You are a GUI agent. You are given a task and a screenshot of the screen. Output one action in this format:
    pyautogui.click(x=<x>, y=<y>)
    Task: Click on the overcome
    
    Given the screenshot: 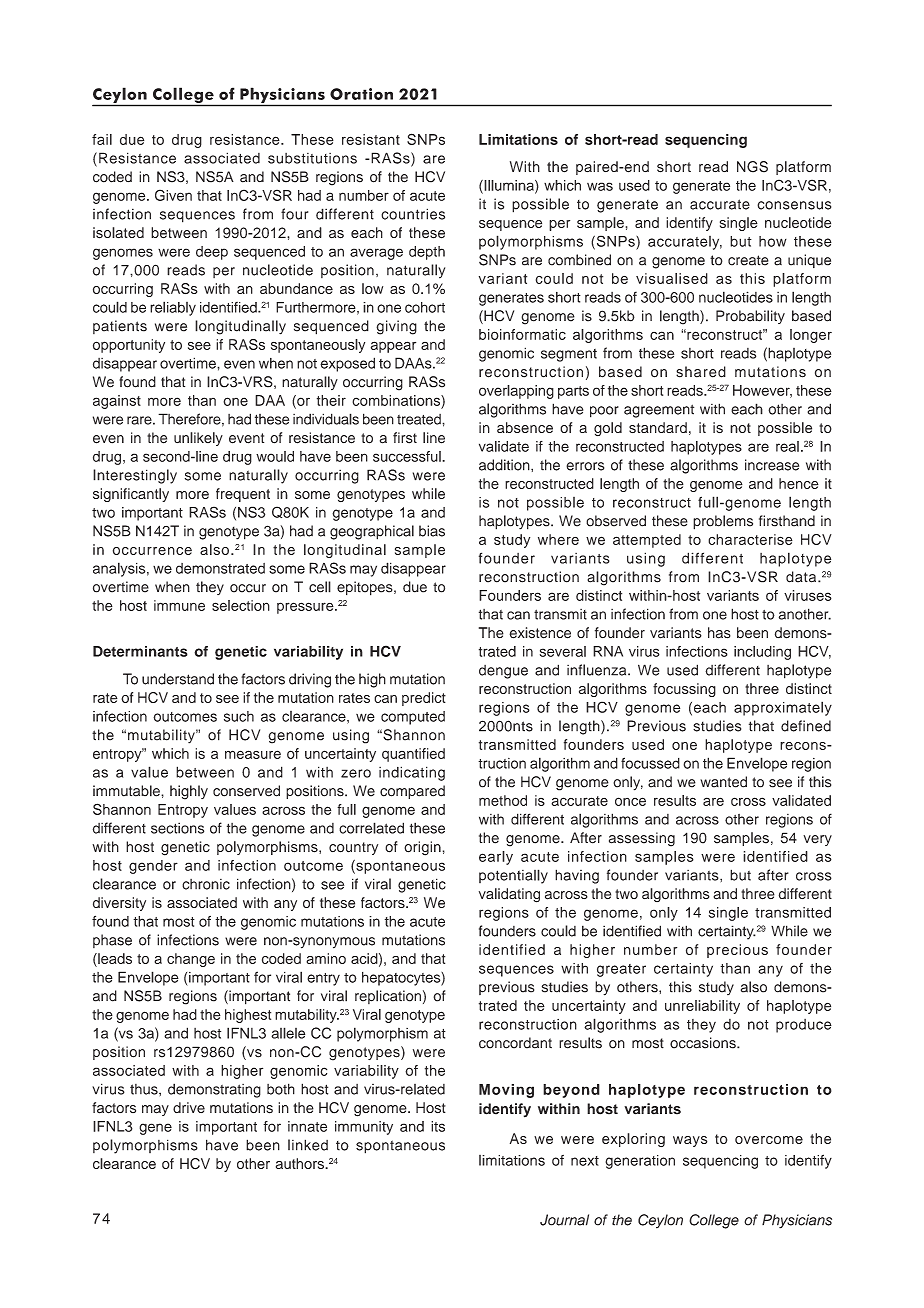 What is the action you would take?
    pyautogui.click(x=769, y=1140)
